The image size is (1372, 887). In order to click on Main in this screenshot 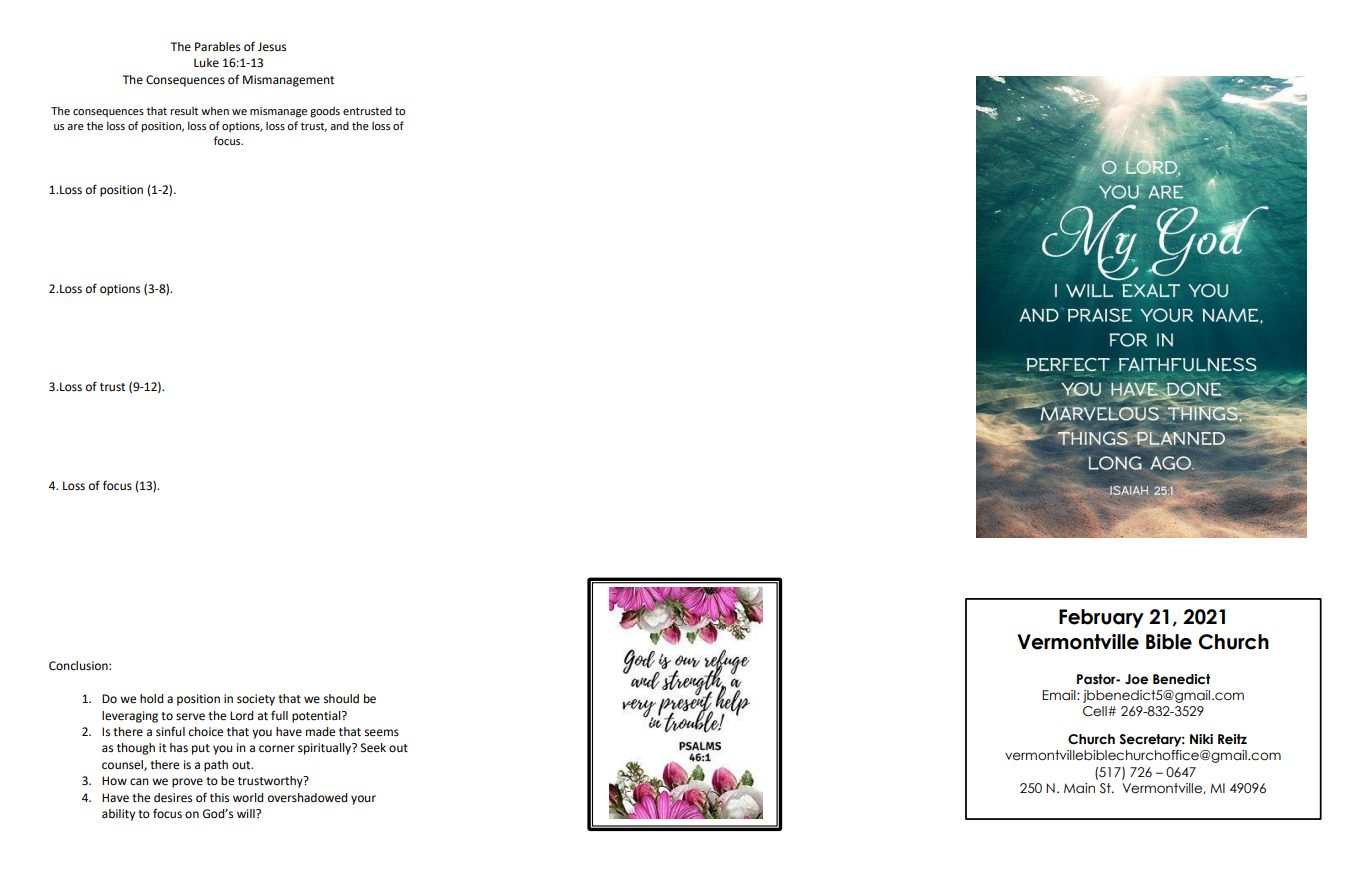, I will do `click(1079, 788)`.
